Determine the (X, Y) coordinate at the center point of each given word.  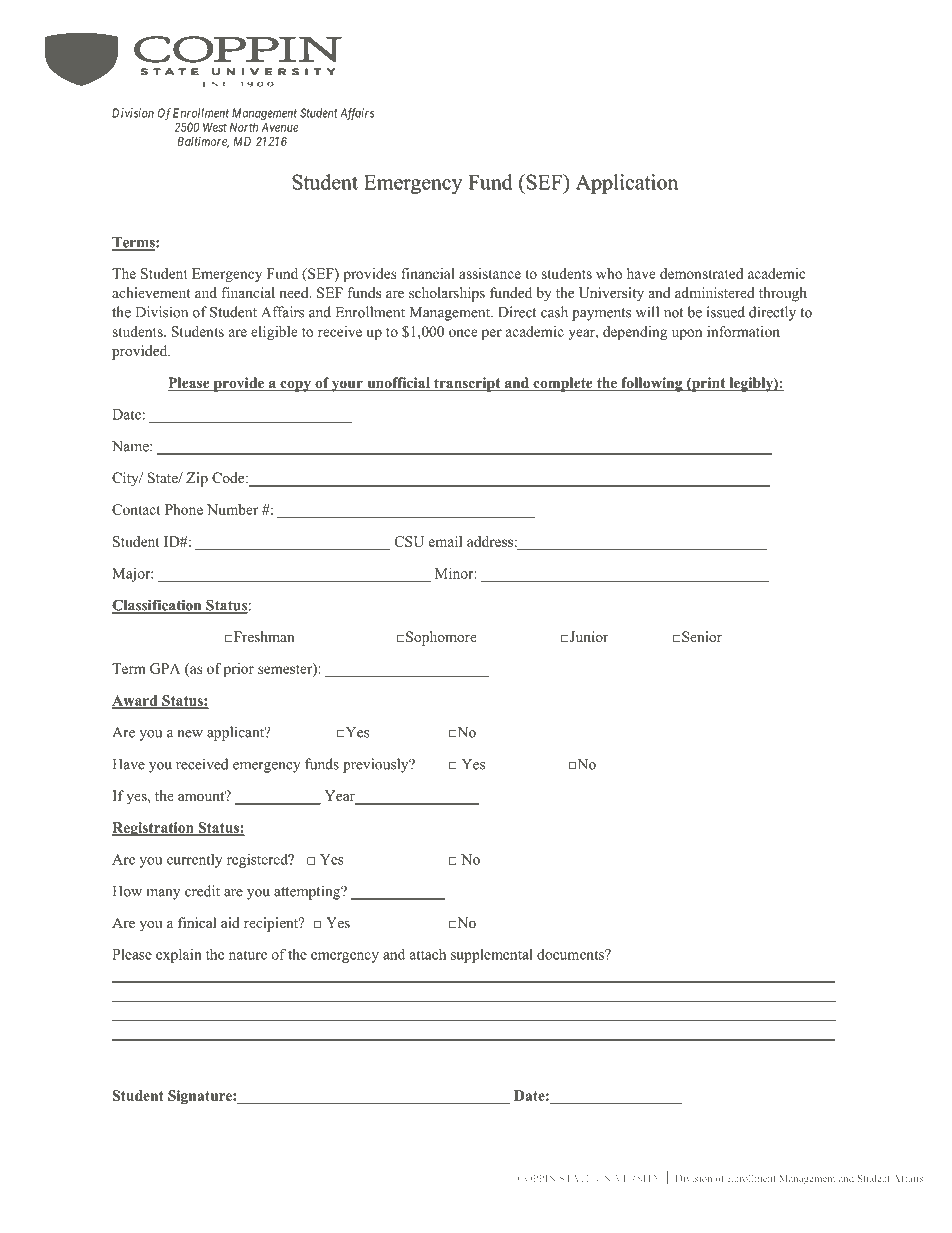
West (215, 127)
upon (687, 334)
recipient (272, 924)
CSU (409, 541)
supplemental (492, 956)
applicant (237, 733)
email (445, 541)
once (463, 333)
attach (428, 954)
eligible (274, 333)
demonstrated (701, 273)
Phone (184, 509)
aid (230, 922)
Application (627, 184)
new (190, 734)
